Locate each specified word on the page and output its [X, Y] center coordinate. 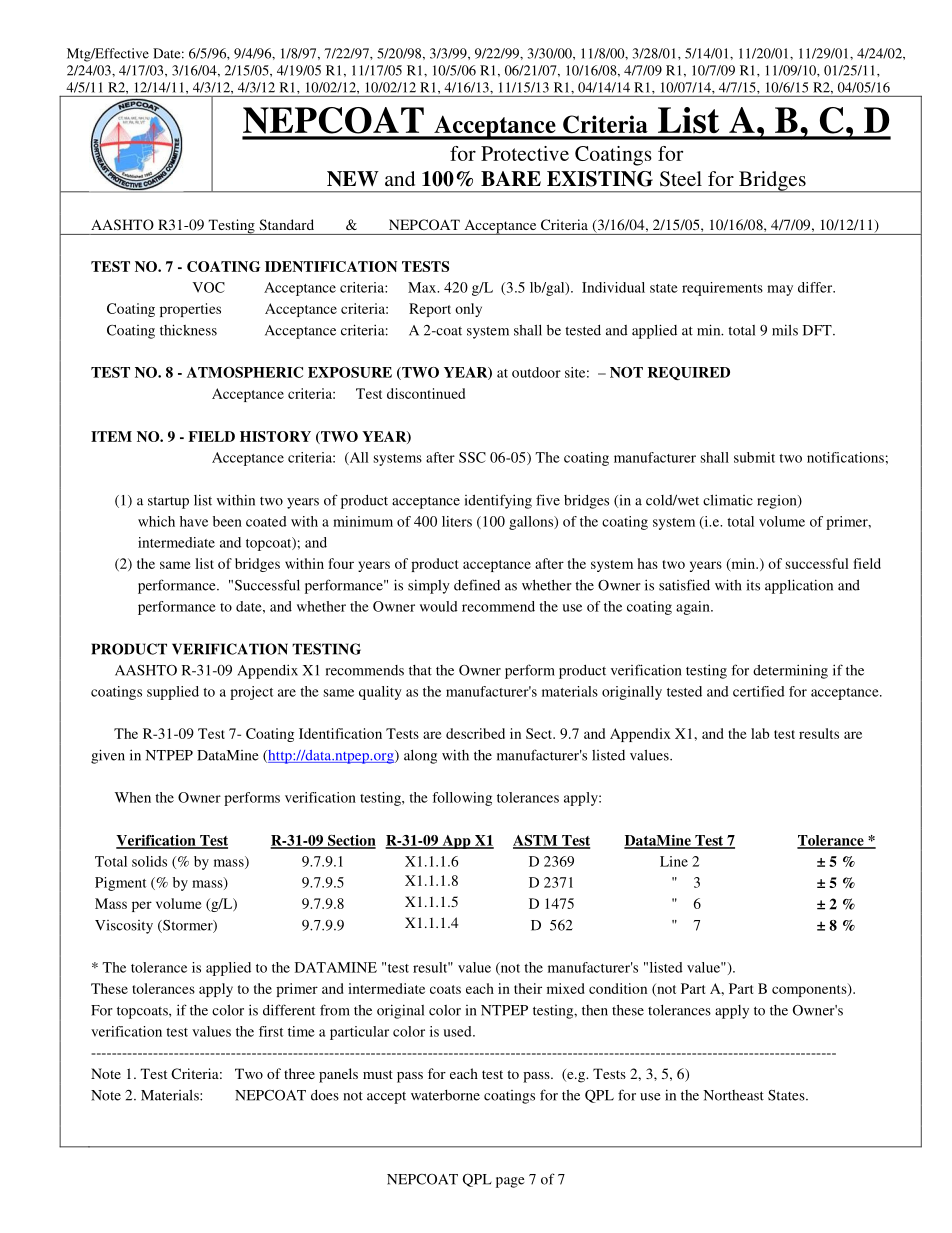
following [462, 799]
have [194, 521]
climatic [728, 500]
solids [149, 861]
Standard [286, 224]
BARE [511, 178]
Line [674, 861]
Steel [681, 179]
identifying [498, 501]
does [325, 1095]
